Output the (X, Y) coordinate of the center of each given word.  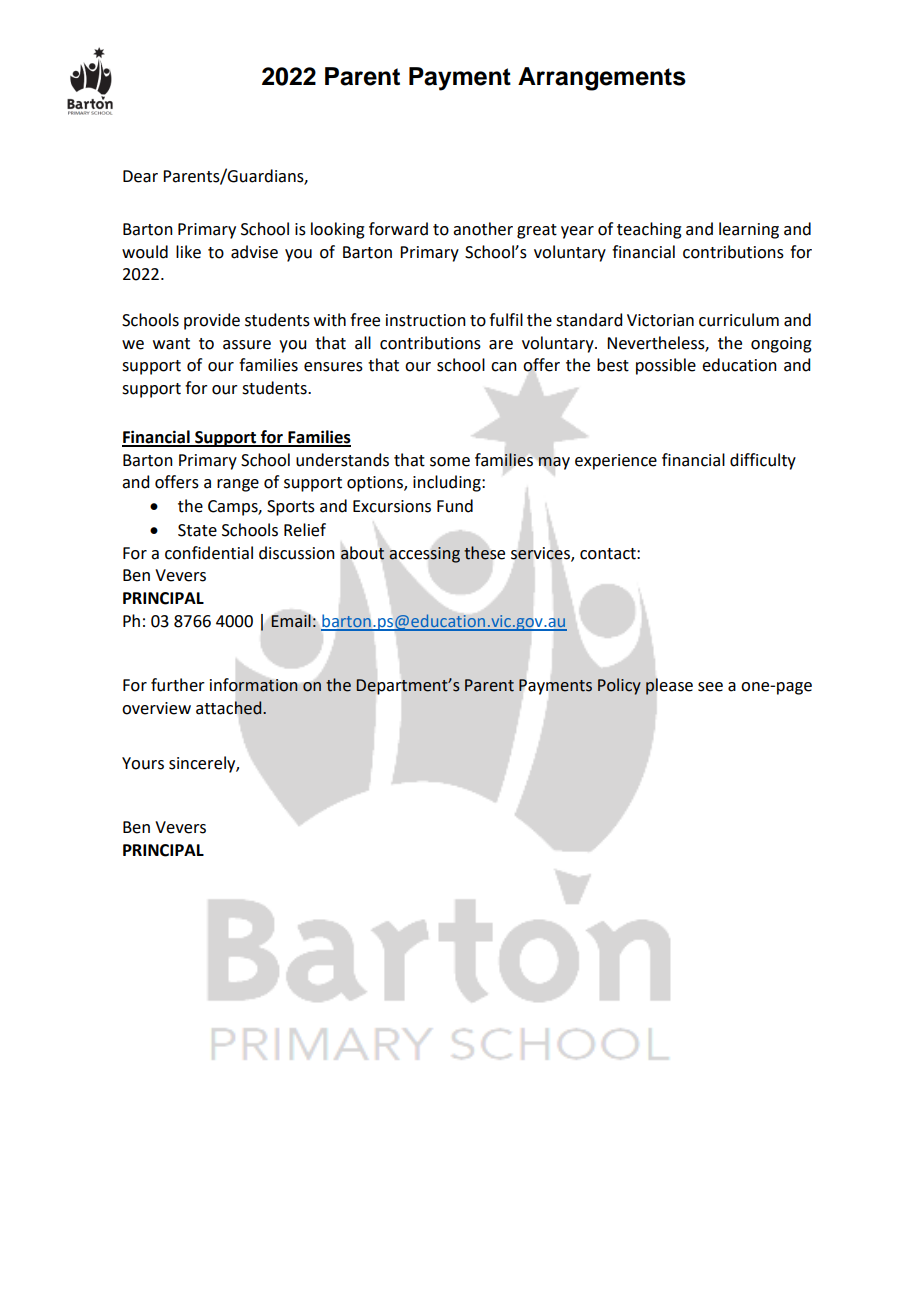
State (197, 530)
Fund (455, 506)
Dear (140, 176)
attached (230, 708)
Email (291, 621)
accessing (424, 555)
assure (247, 345)
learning (749, 230)
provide (212, 321)
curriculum (739, 320)
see (710, 687)
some (450, 462)
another (483, 229)
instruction (426, 320)
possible (666, 366)
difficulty (763, 461)
